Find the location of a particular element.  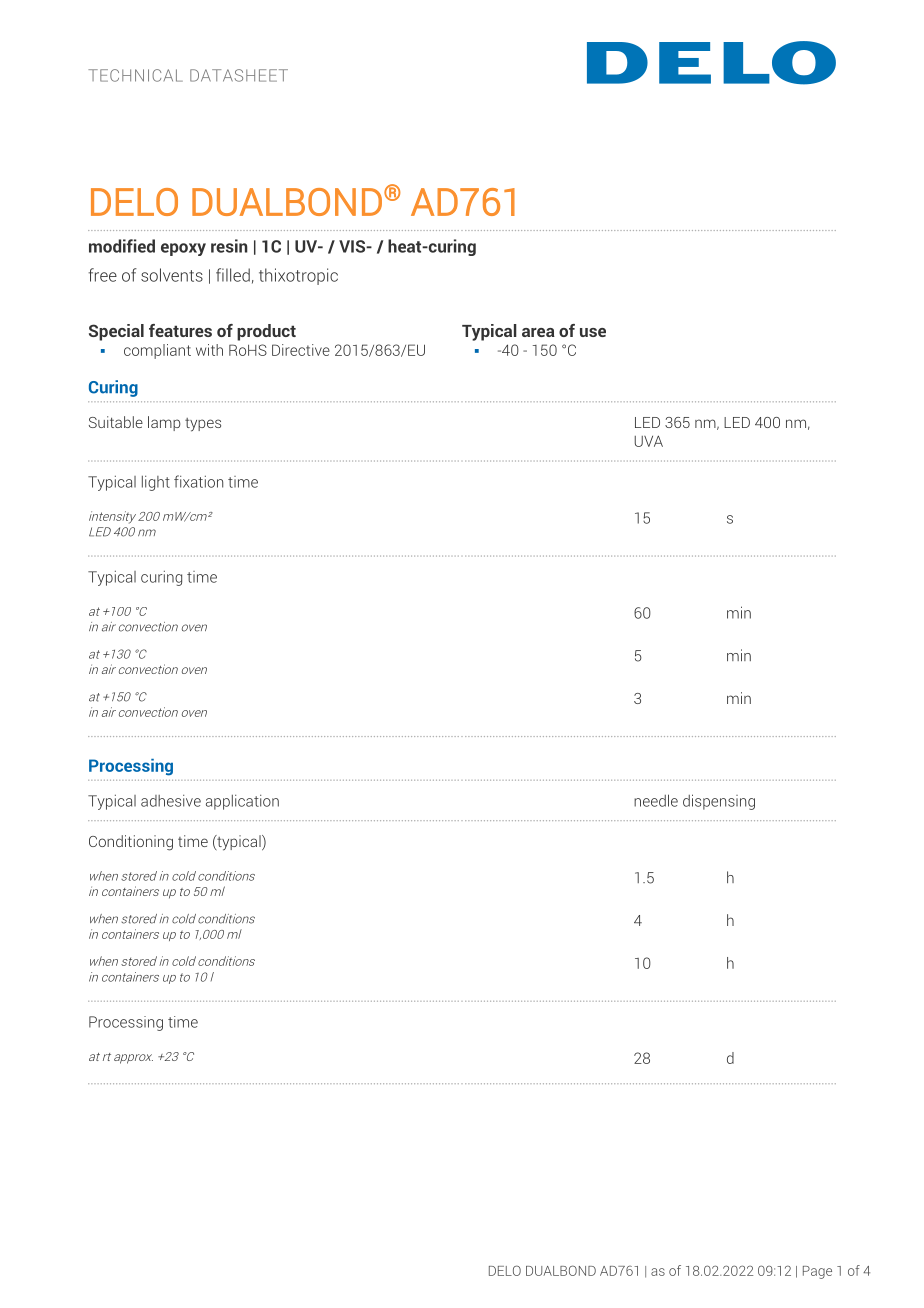

use is located at coordinates (593, 332).
